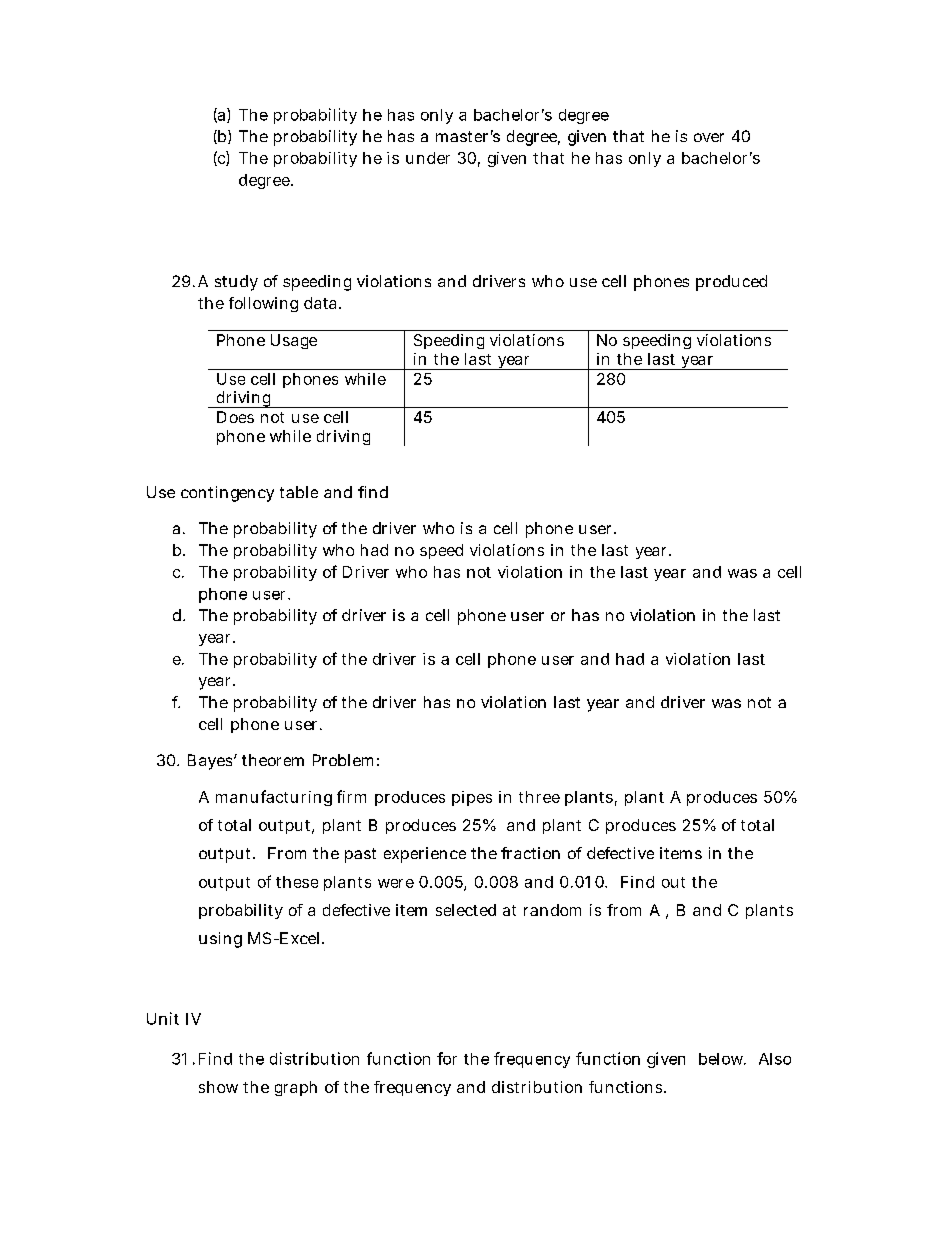 This screenshot has width=952, height=1233. Describe the element at coordinates (709, 137) in the screenshot. I see `over` at that location.
